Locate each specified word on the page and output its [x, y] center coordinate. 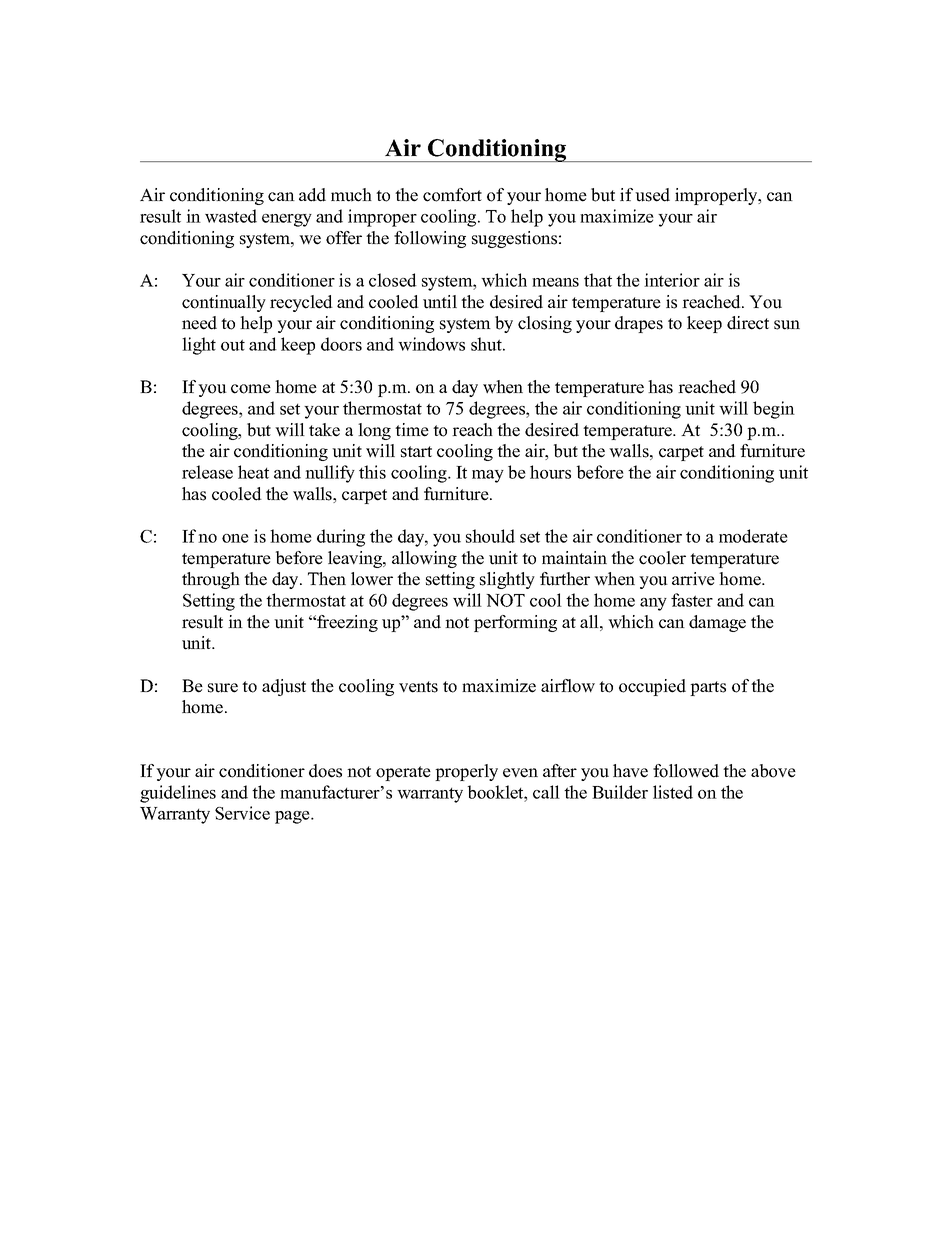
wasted [231, 216]
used [652, 195]
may [488, 476]
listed [673, 792]
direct [748, 323]
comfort [452, 195]
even [520, 773]
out [233, 345]
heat [253, 472]
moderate [753, 536]
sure [223, 688]
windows [431, 344]
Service [242, 813]
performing [515, 623]
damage [717, 623]
